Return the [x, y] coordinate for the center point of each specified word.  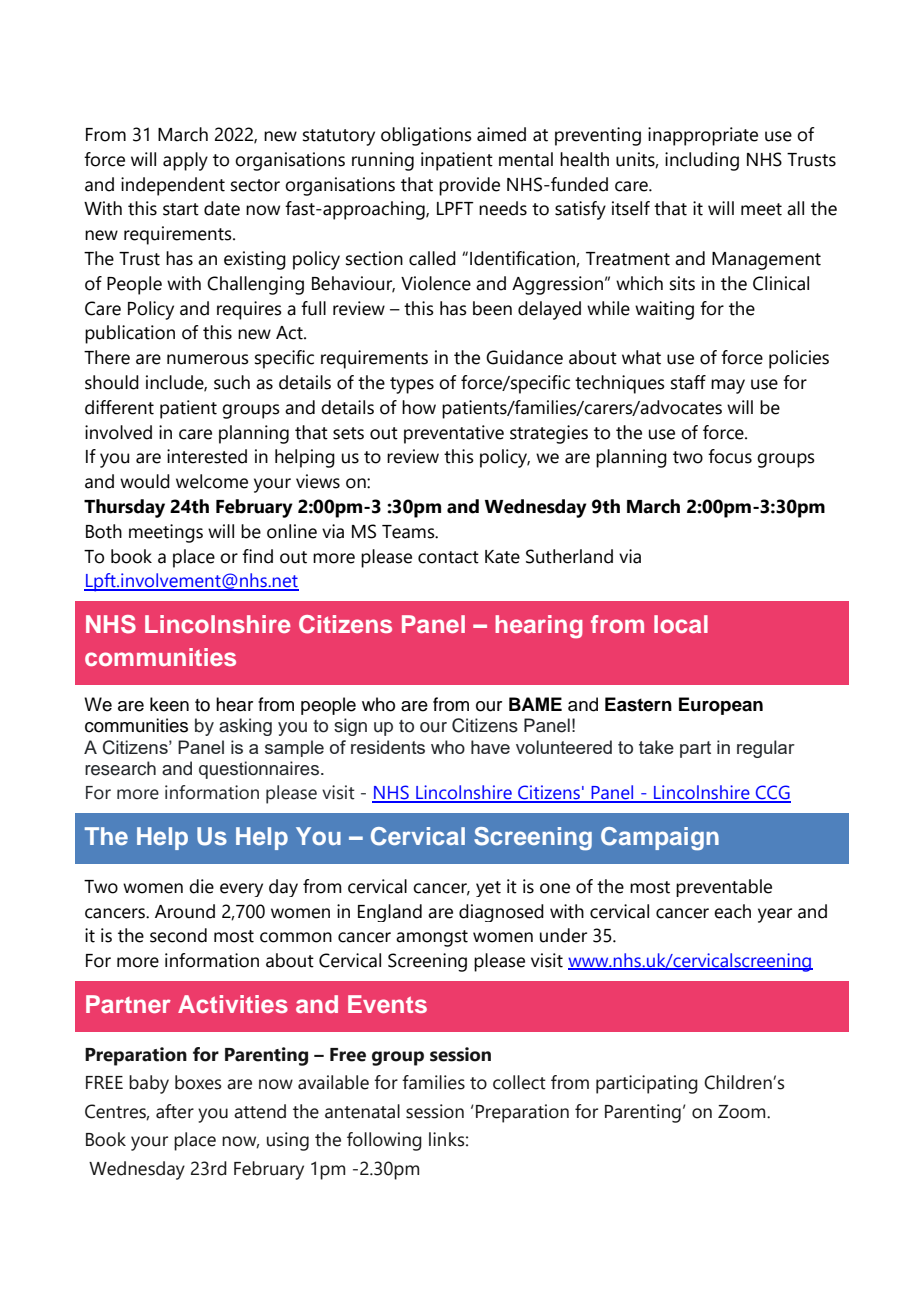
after [175, 1111]
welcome [212, 481]
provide [469, 186]
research [120, 768]
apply [185, 161]
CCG [772, 793]
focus [730, 456]
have [490, 747]
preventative [454, 434]
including [702, 161]
